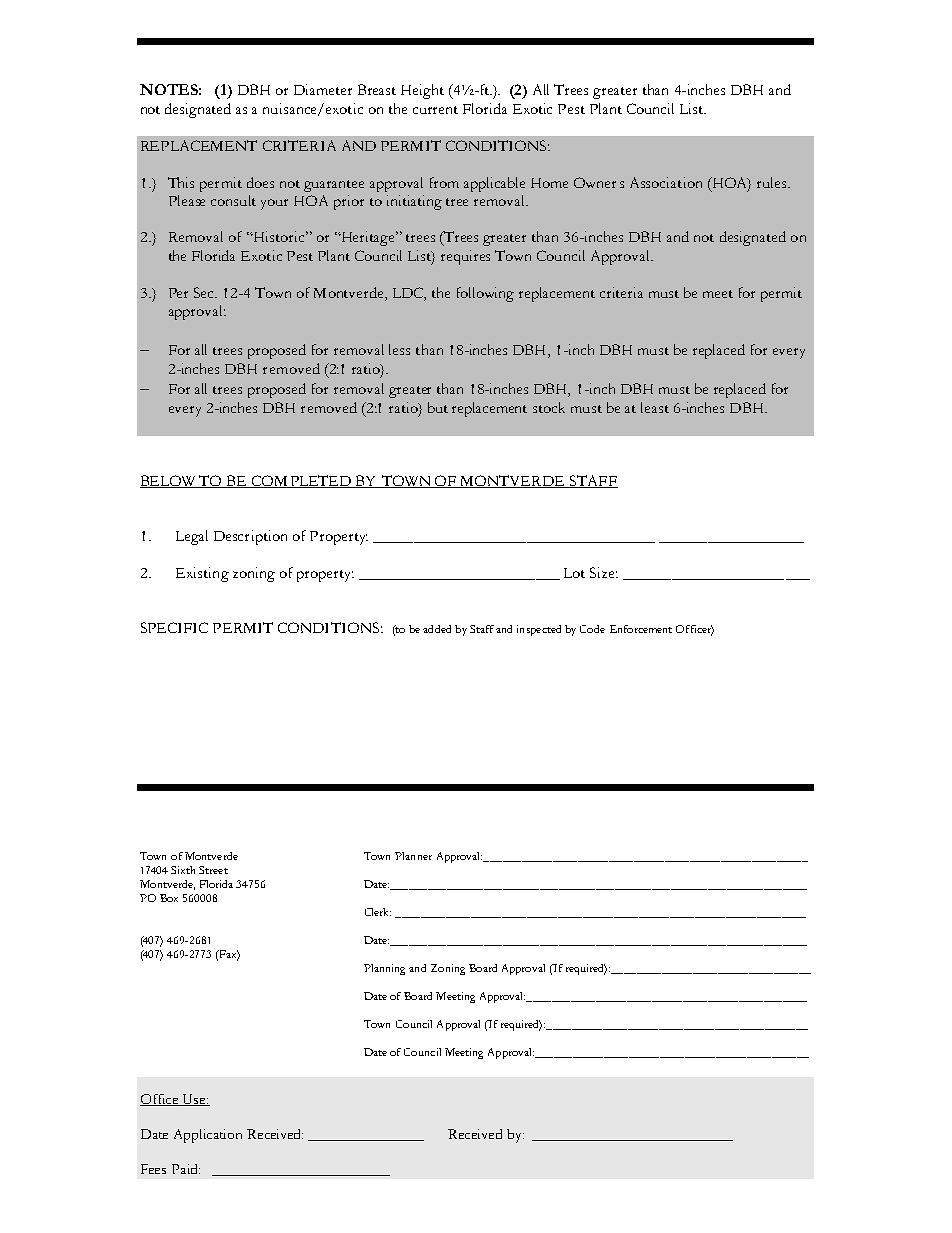 This image has width=952, height=1233. What do you see at coordinates (260, 182) in the image?
I see `does` at bounding box center [260, 182].
